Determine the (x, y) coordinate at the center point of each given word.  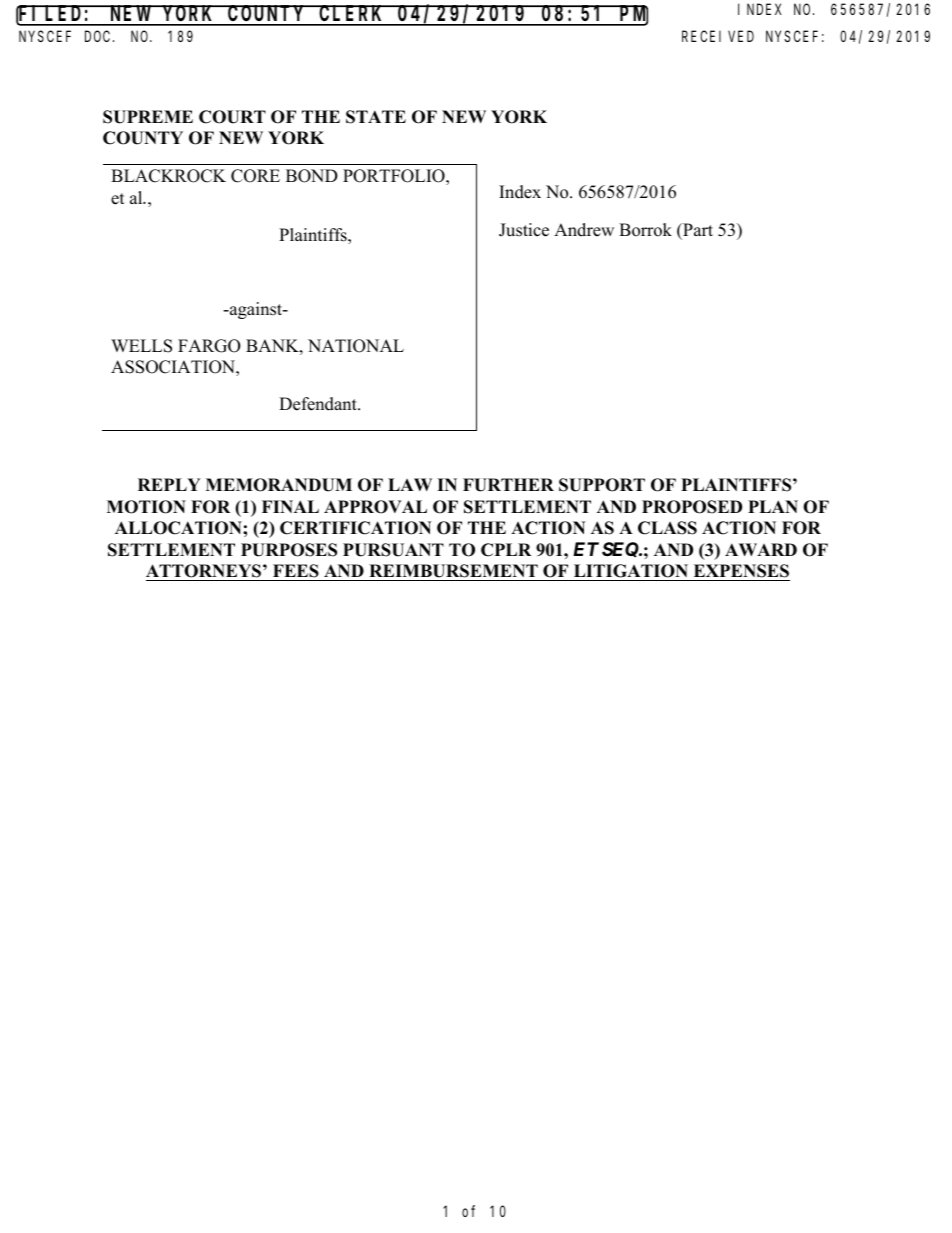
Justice (524, 230)
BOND (312, 176)
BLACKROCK (168, 176)
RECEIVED (718, 36)
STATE (376, 117)
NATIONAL (356, 346)
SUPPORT (602, 485)
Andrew (584, 230)
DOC (99, 36)
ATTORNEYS (205, 571)
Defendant (319, 404)
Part (697, 229)
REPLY (169, 484)
